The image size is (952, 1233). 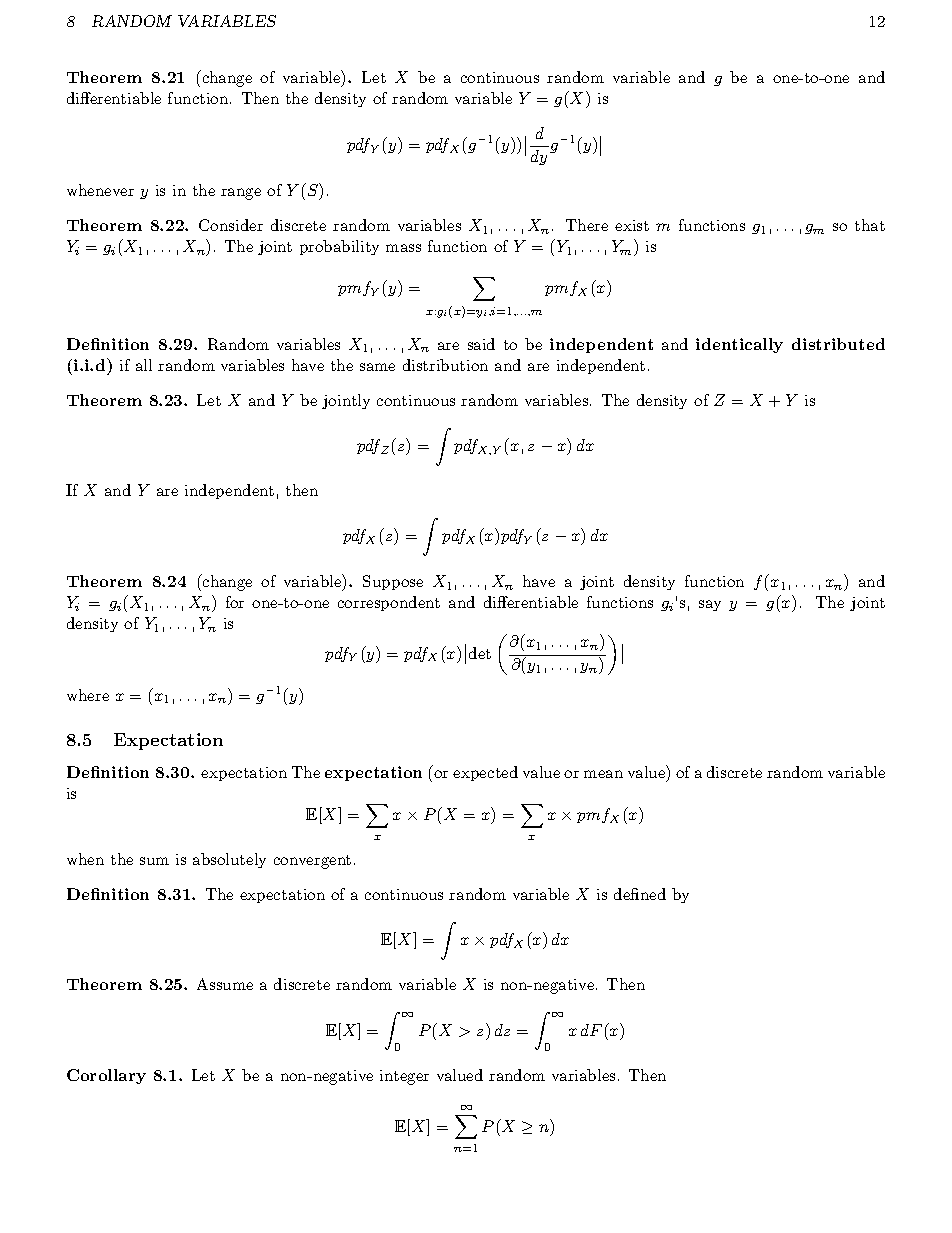 What do you see at coordinates (870, 225) in the screenshot?
I see `that` at bounding box center [870, 225].
